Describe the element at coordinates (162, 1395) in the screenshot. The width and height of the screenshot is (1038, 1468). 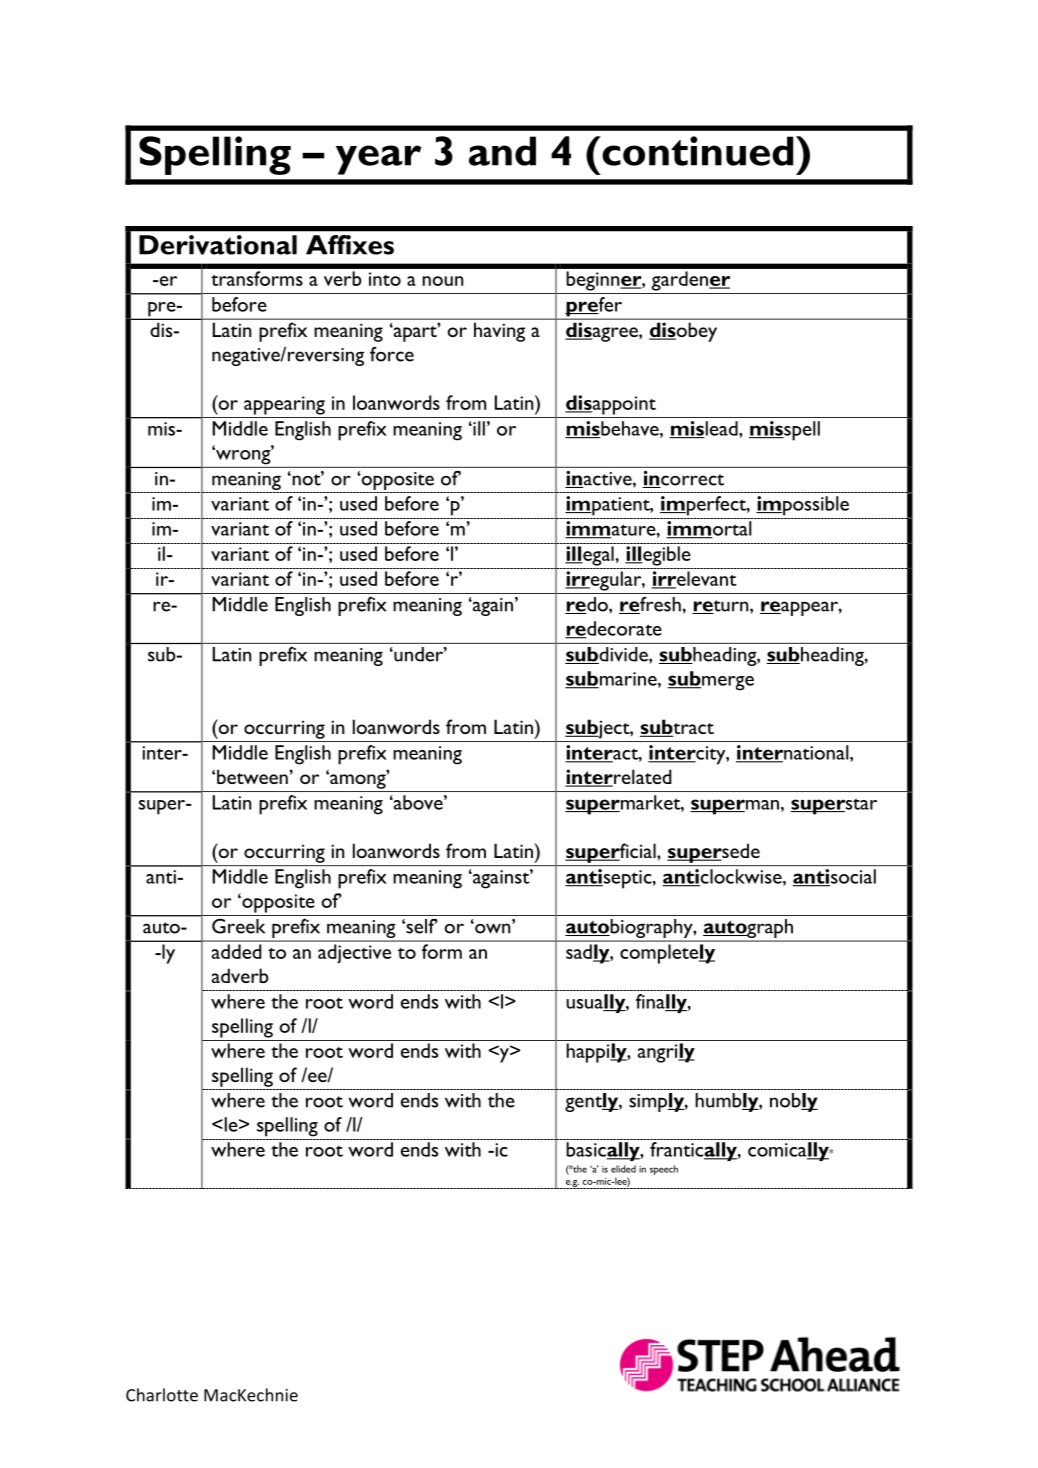
I see `Charlotte` at that location.
